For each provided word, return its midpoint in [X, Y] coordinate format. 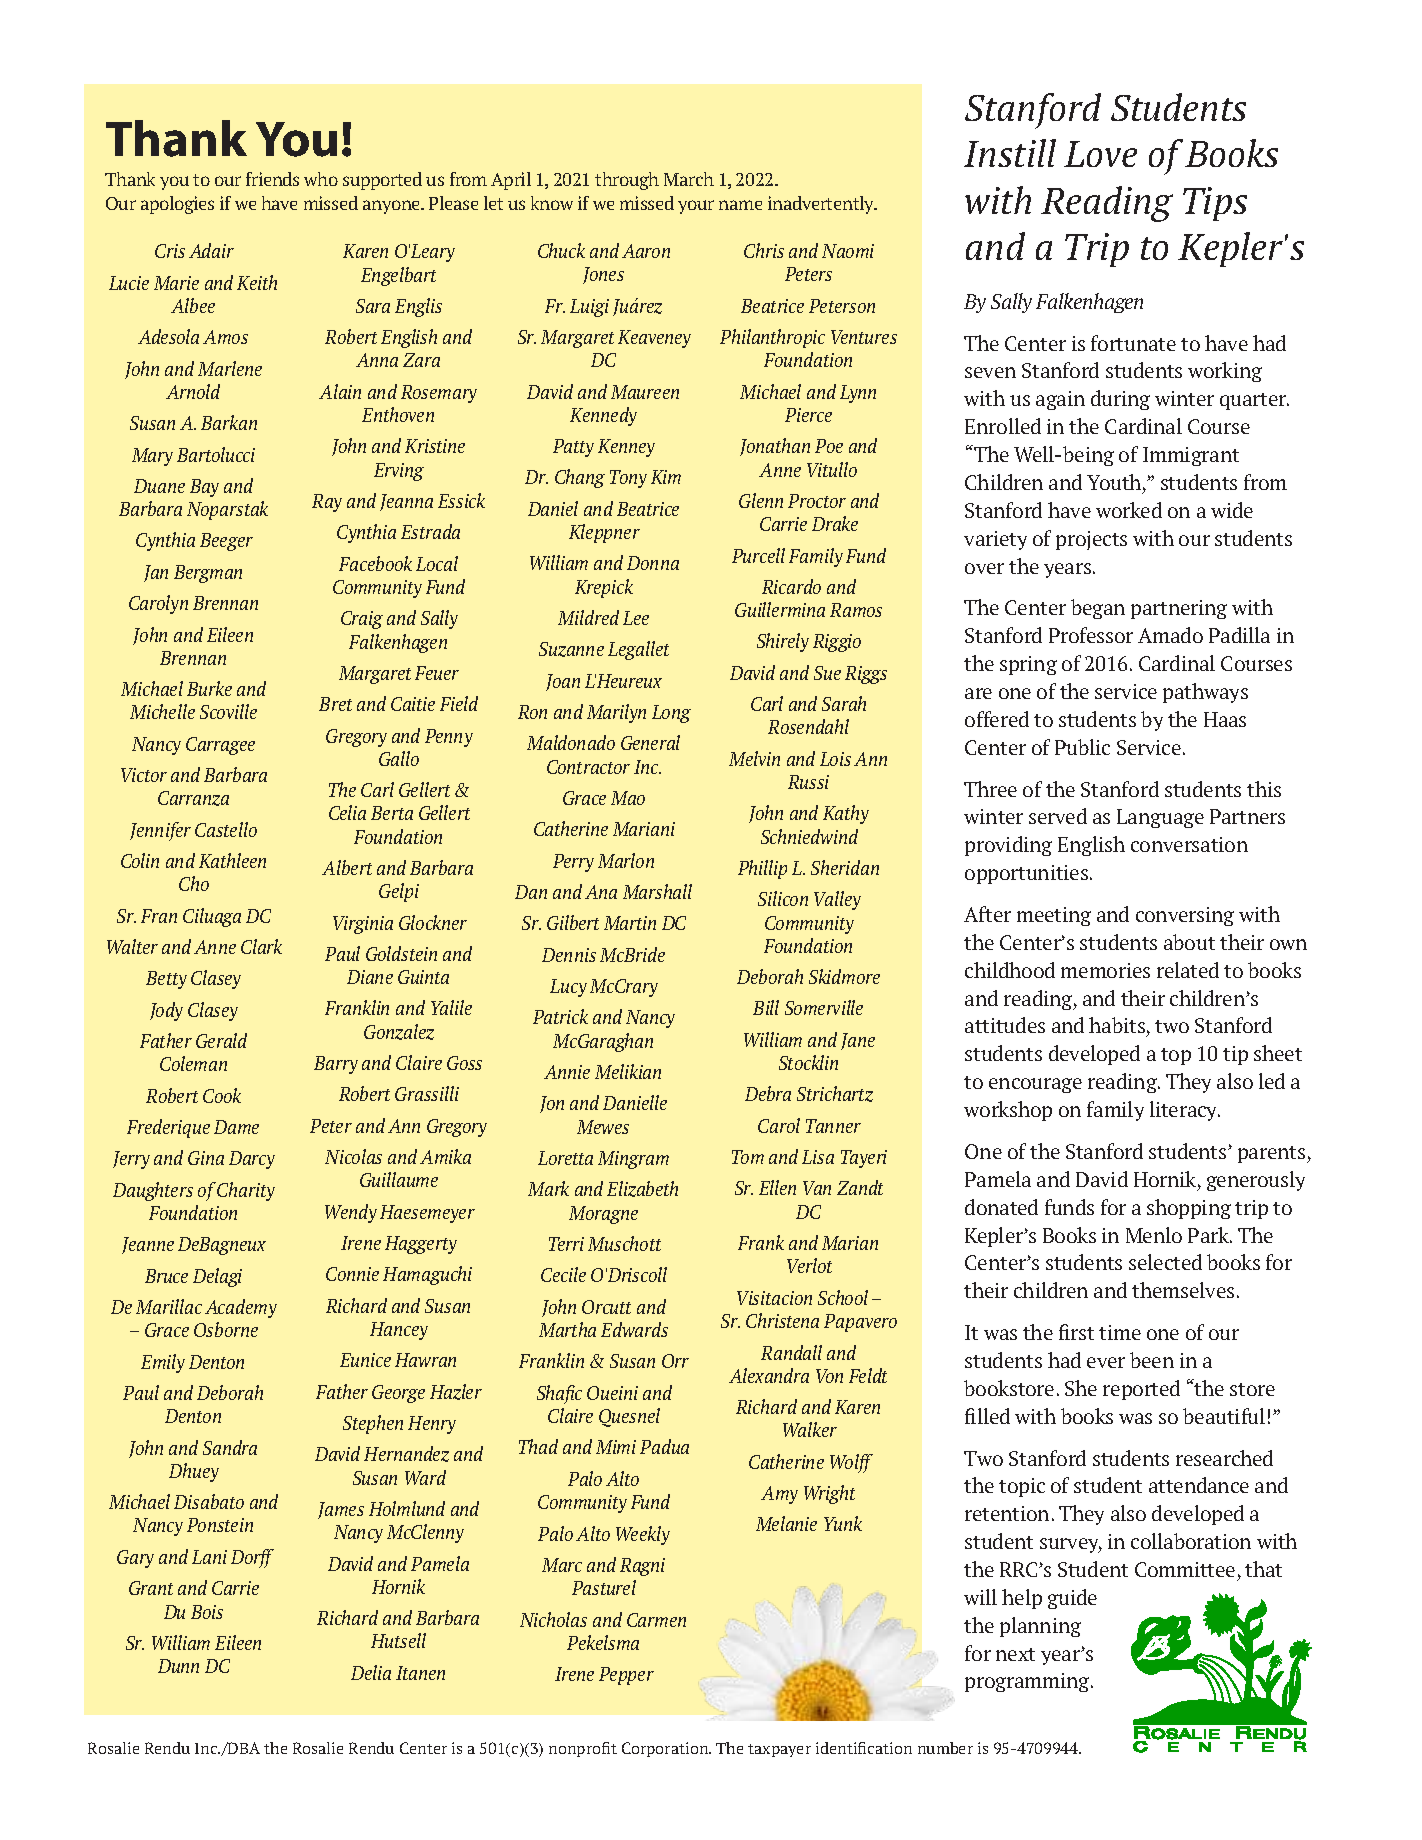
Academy [241, 1308]
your [696, 207]
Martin [630, 923]
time [1120, 1332]
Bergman [208, 574]
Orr [675, 1361]
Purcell [758, 555]
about [1189, 942]
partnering [1179, 609]
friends [272, 179]
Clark [261, 946]
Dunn [178, 1666]
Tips [1215, 204]
